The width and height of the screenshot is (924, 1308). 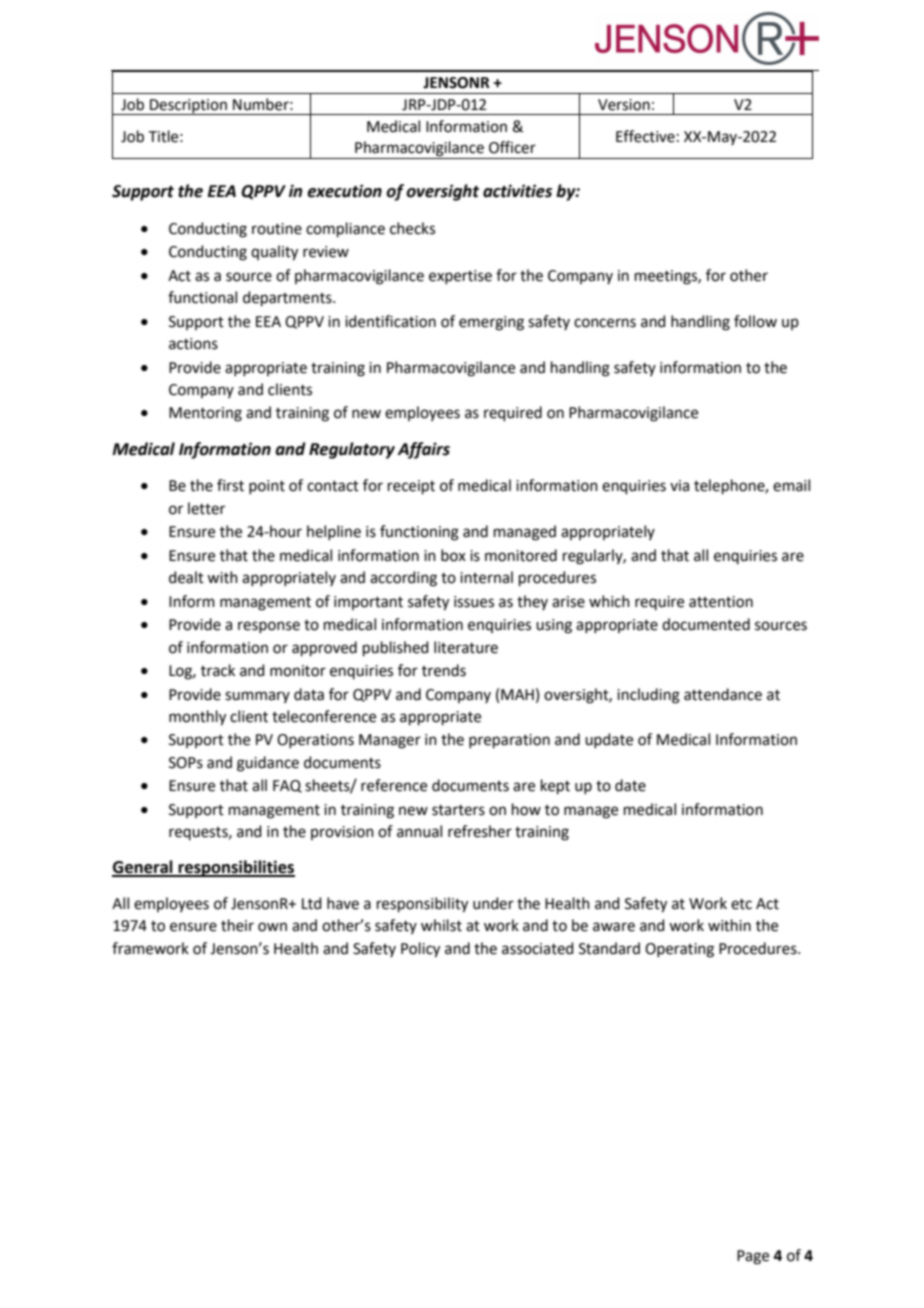 What do you see at coordinates (444, 670) in the screenshot?
I see `trends` at bounding box center [444, 670].
